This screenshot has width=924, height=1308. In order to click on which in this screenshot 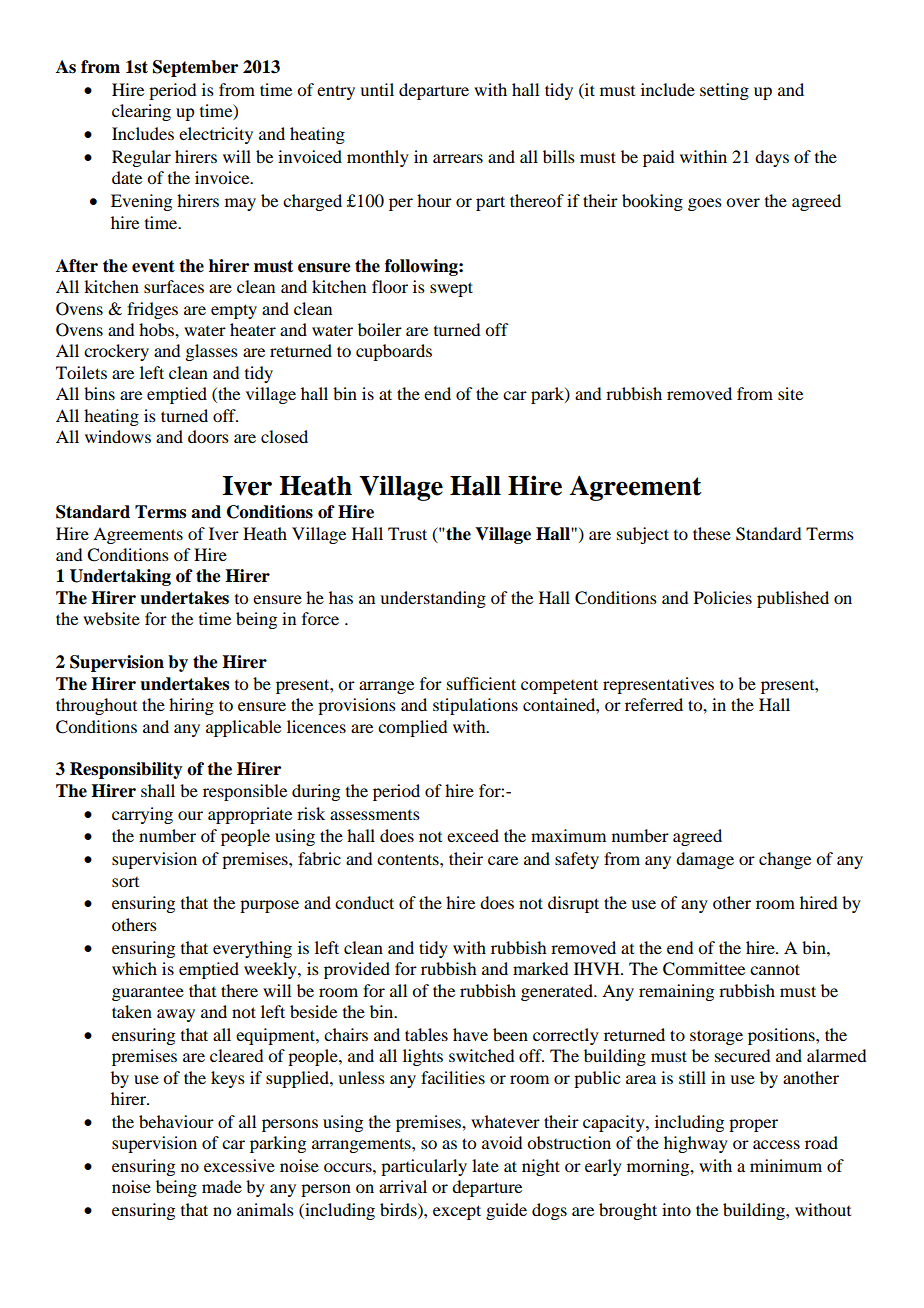, I will do `click(134, 968)`.
